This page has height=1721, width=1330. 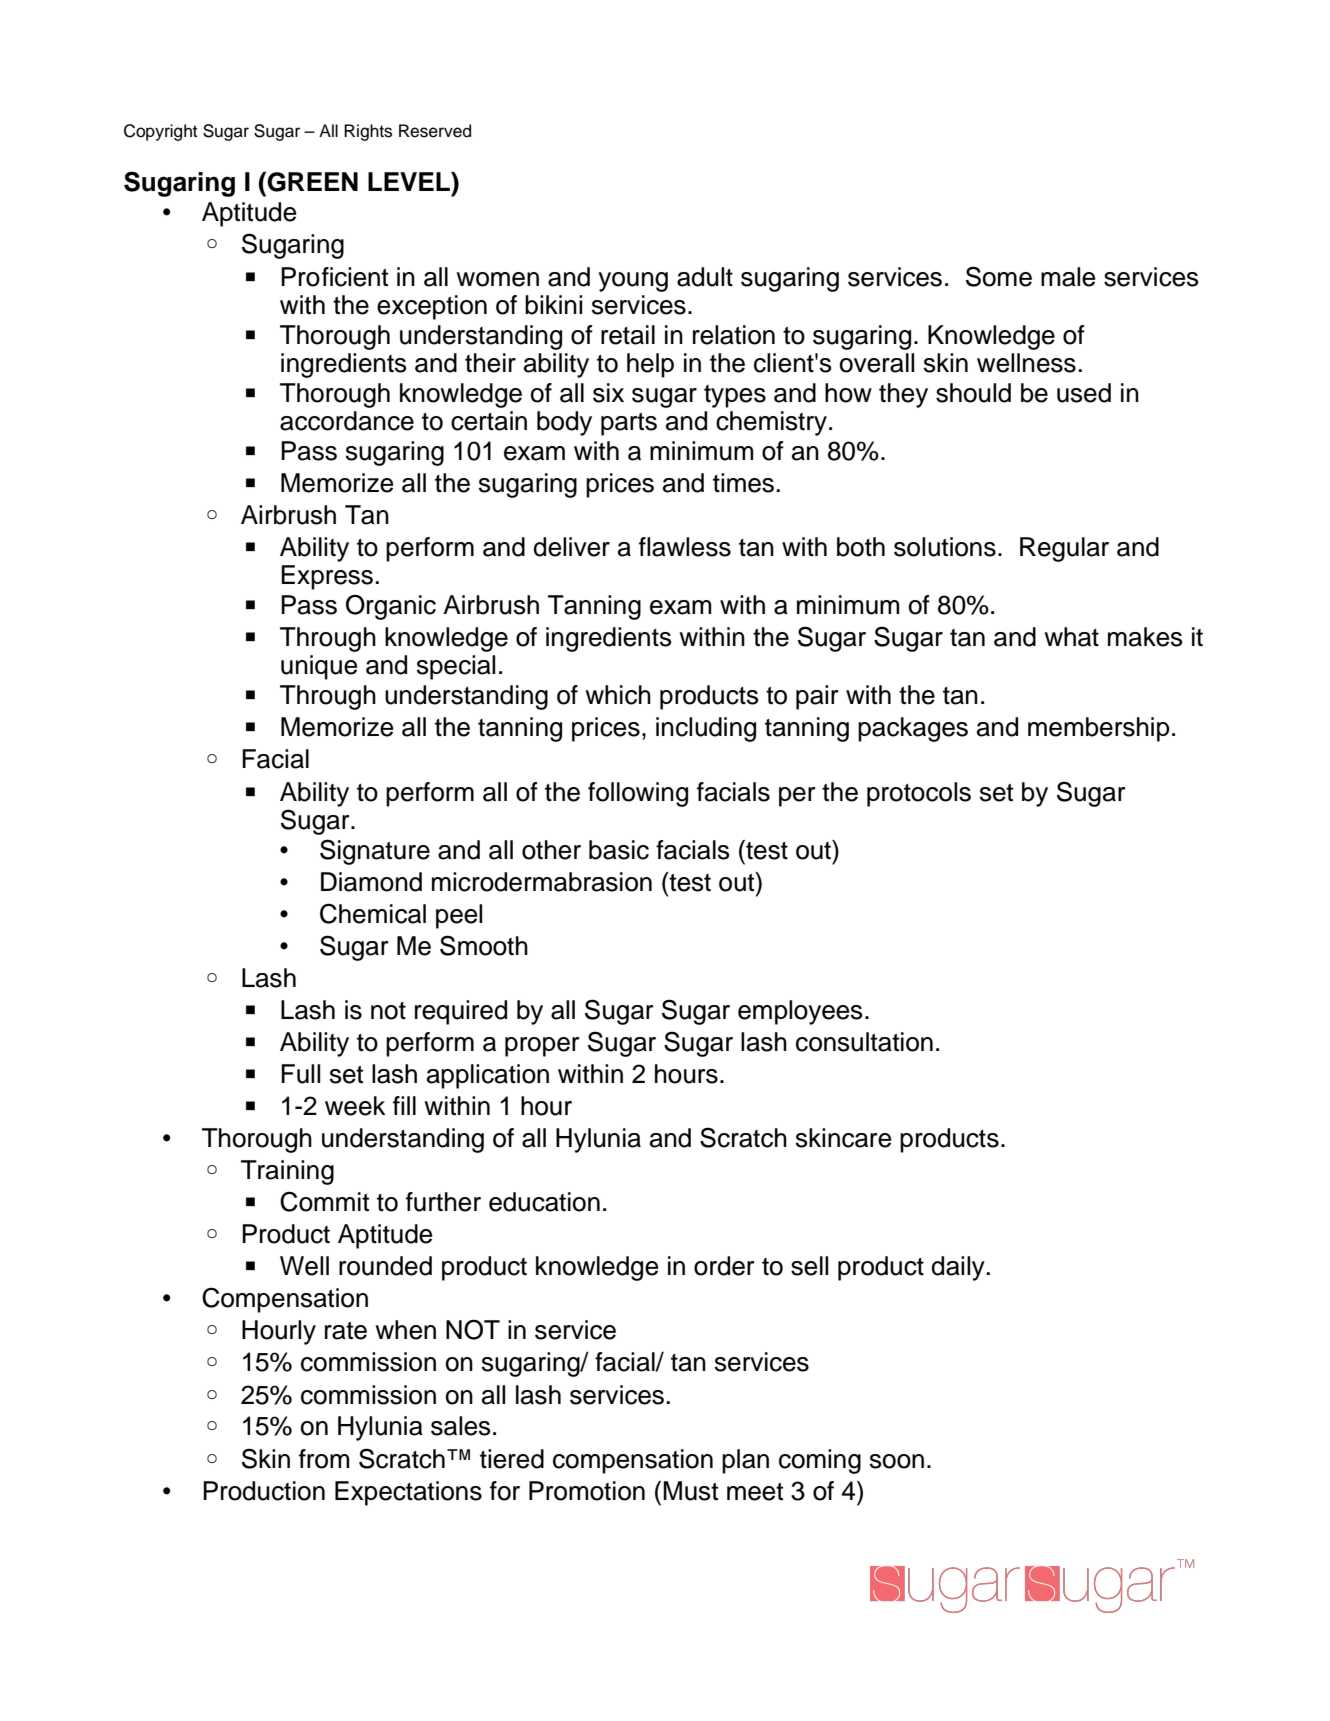 I want to click on Must, so click(x=690, y=1491).
